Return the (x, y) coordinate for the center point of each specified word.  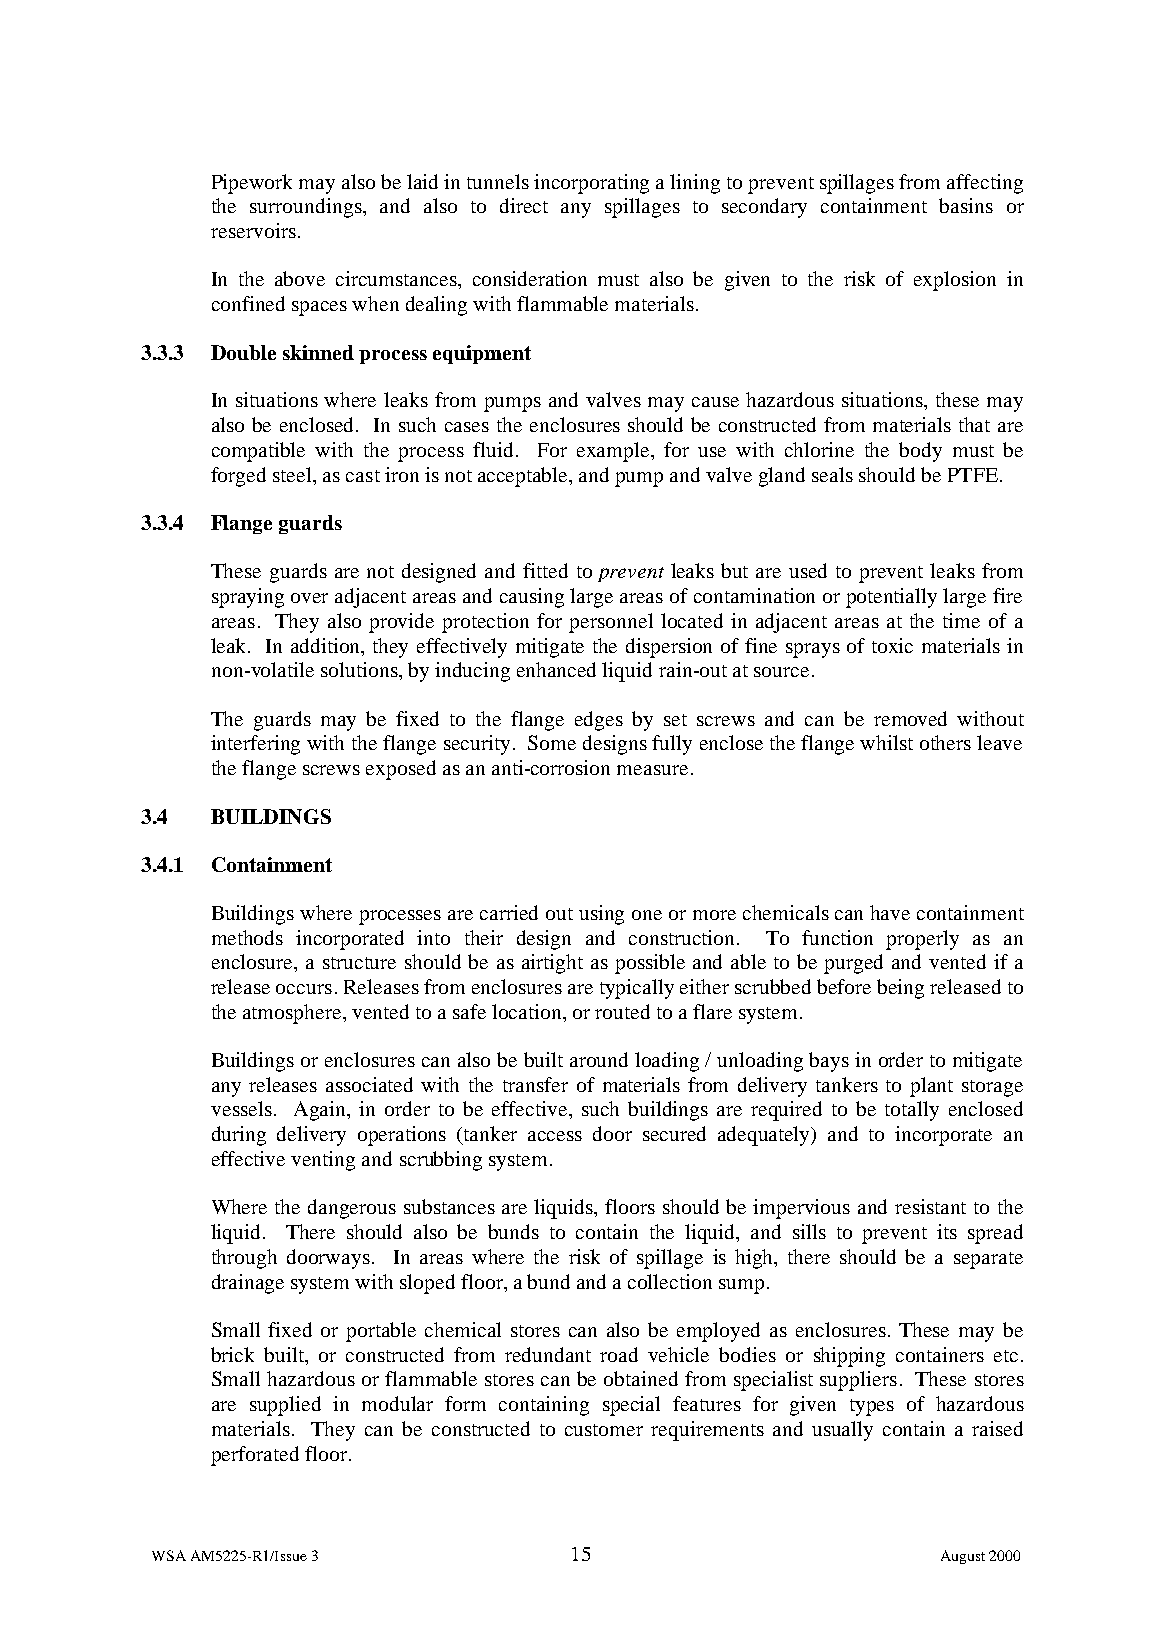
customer (604, 1430)
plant (931, 1087)
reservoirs (253, 230)
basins (966, 205)
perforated (255, 1456)
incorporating (591, 184)
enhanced (556, 669)
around (599, 1059)
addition (327, 645)
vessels (241, 1108)
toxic (892, 645)
